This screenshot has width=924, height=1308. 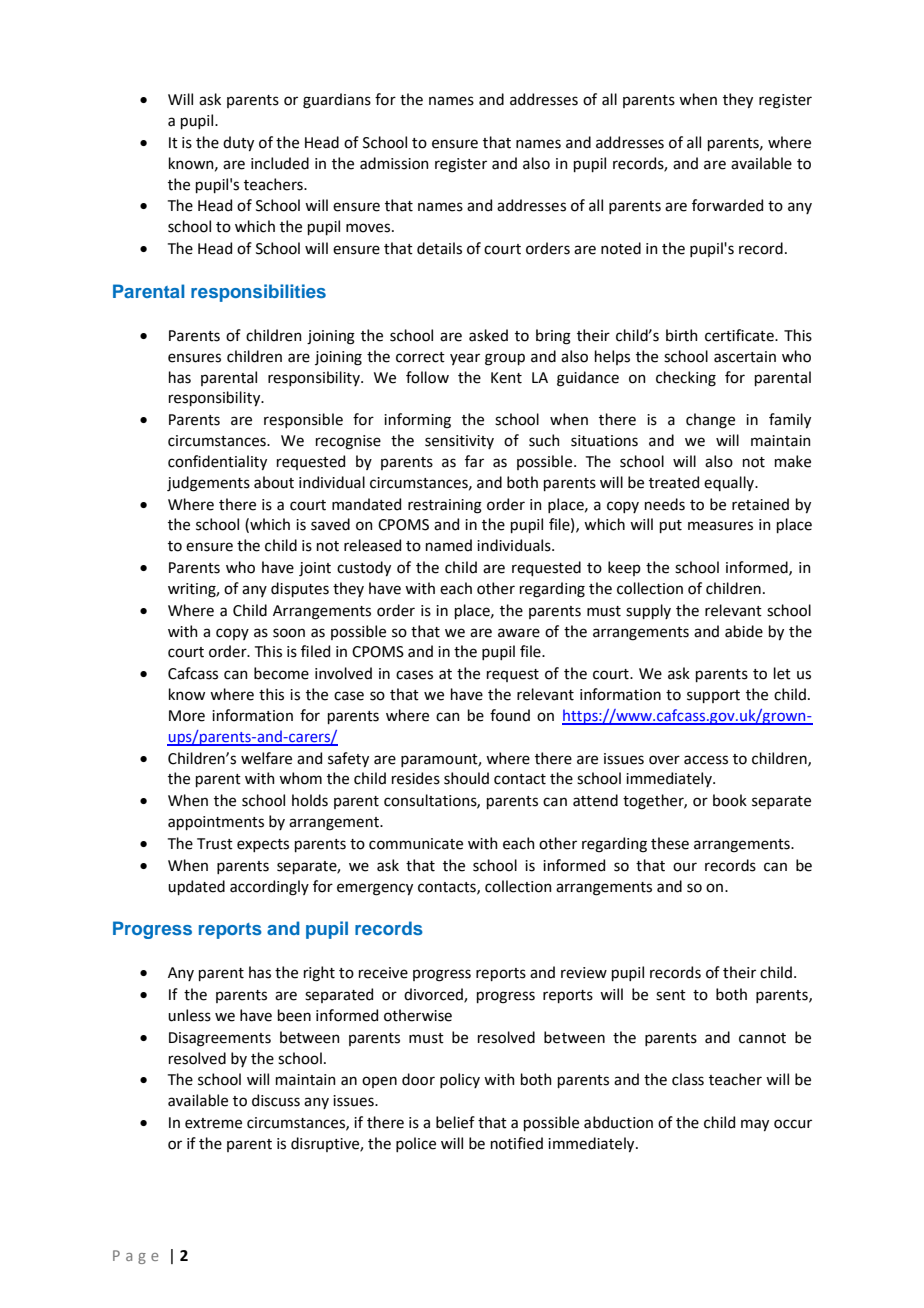 What do you see at coordinates (744, 631) in the screenshot?
I see `abide` at bounding box center [744, 631].
